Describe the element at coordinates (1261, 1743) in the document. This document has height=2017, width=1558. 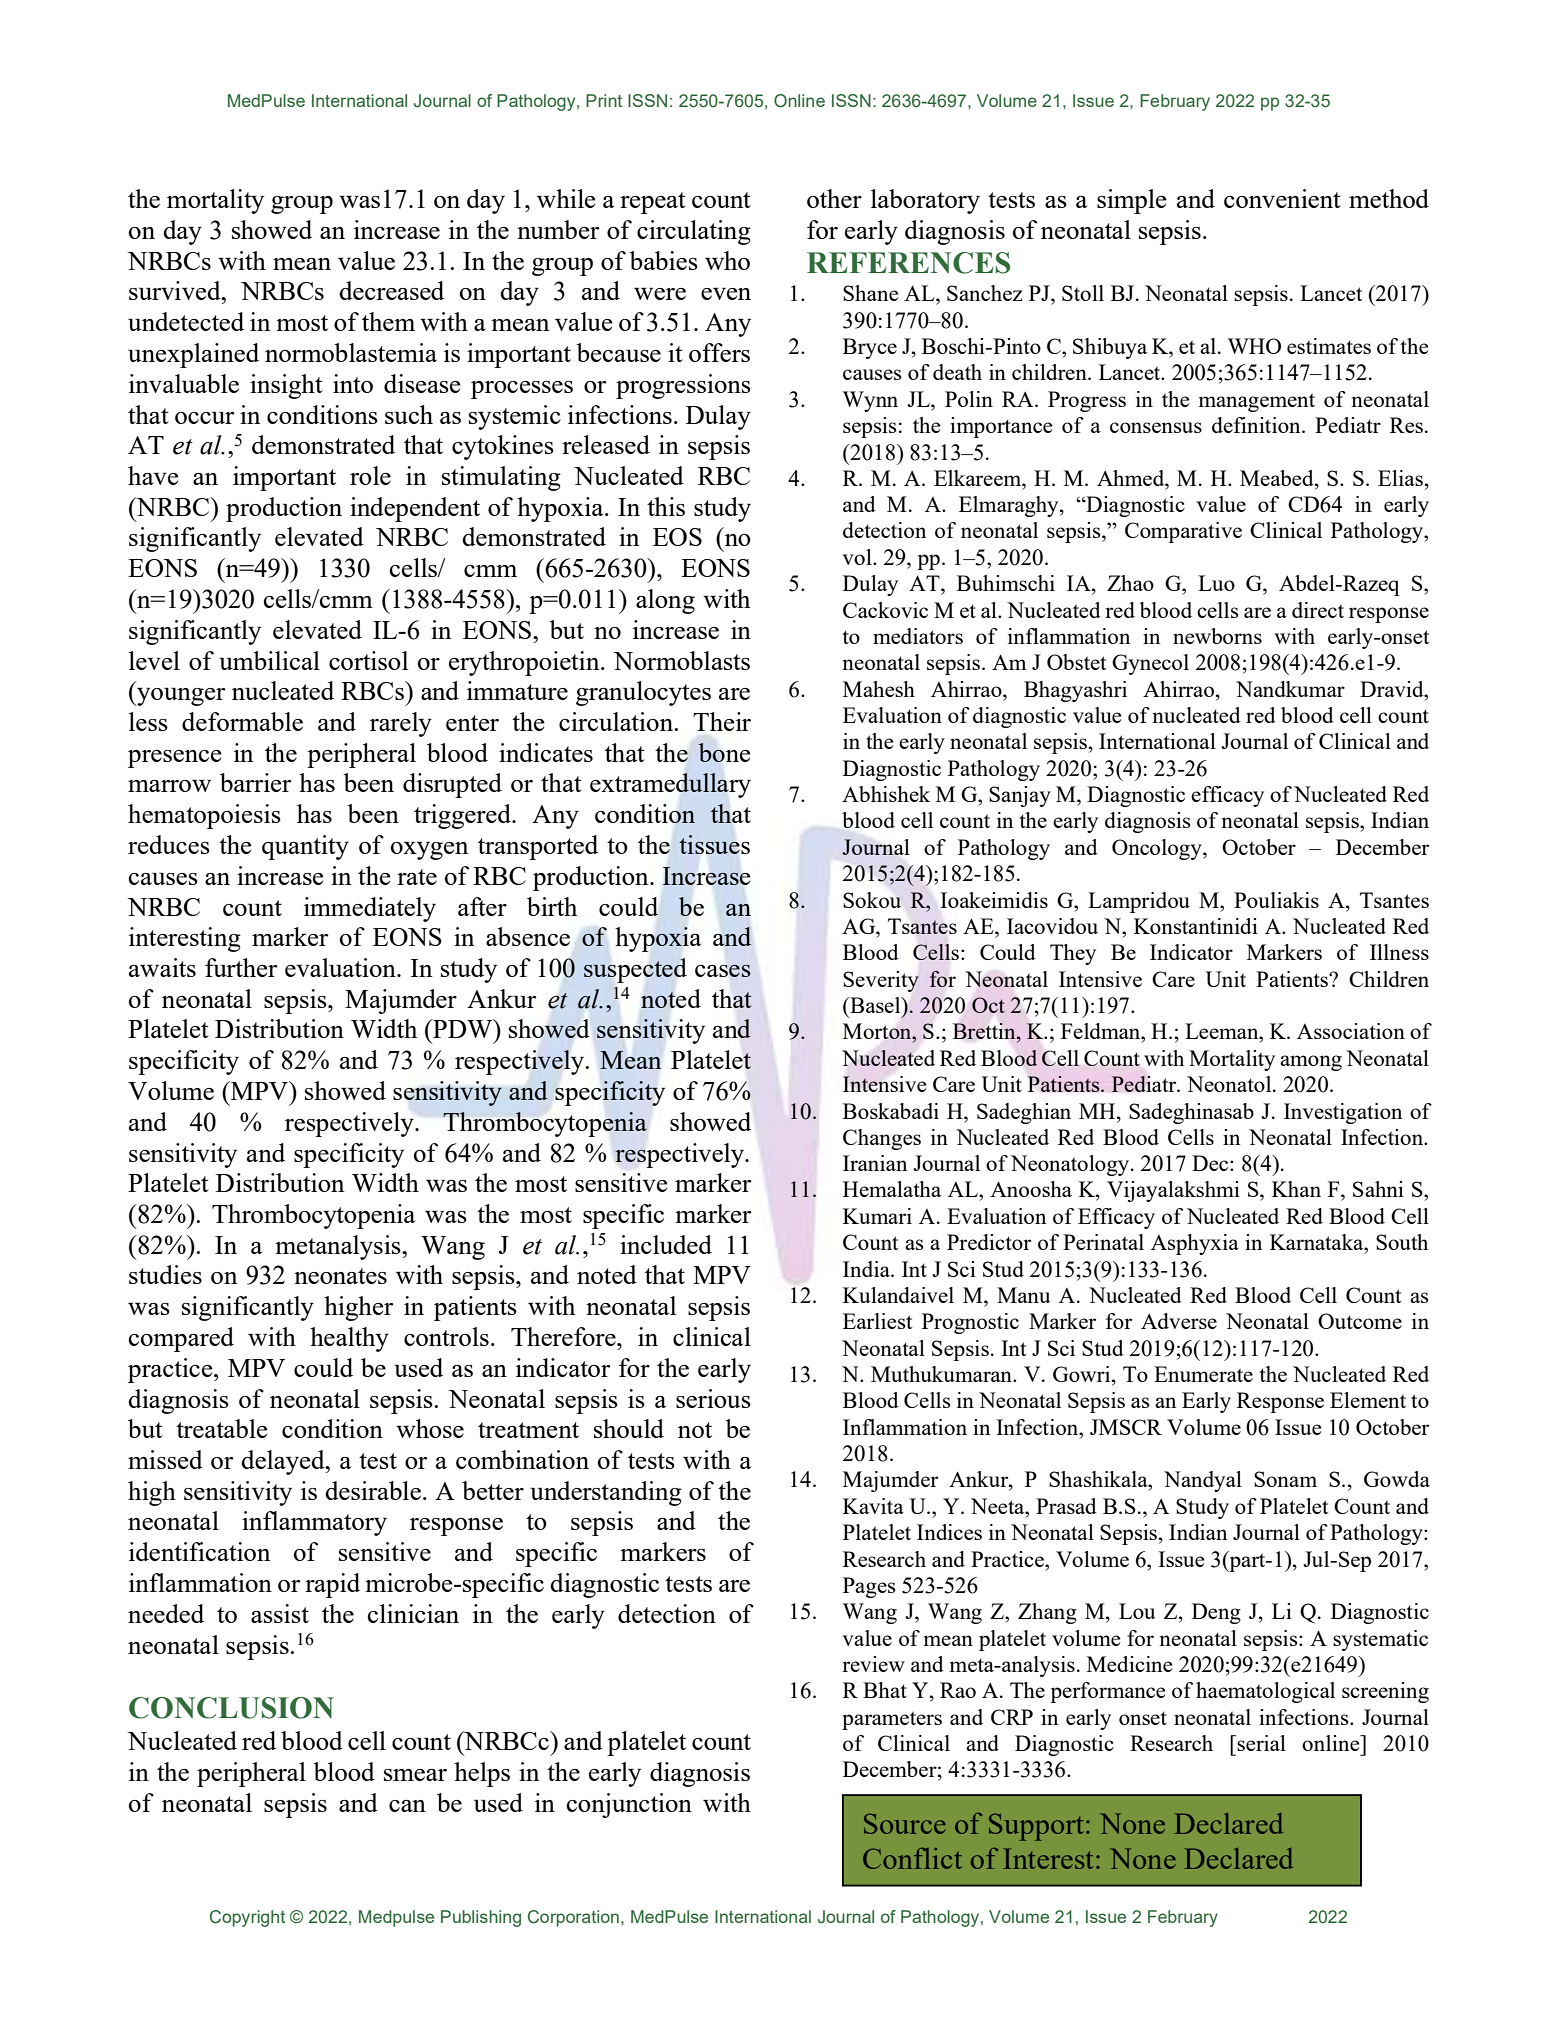
I see `serial` at that location.
